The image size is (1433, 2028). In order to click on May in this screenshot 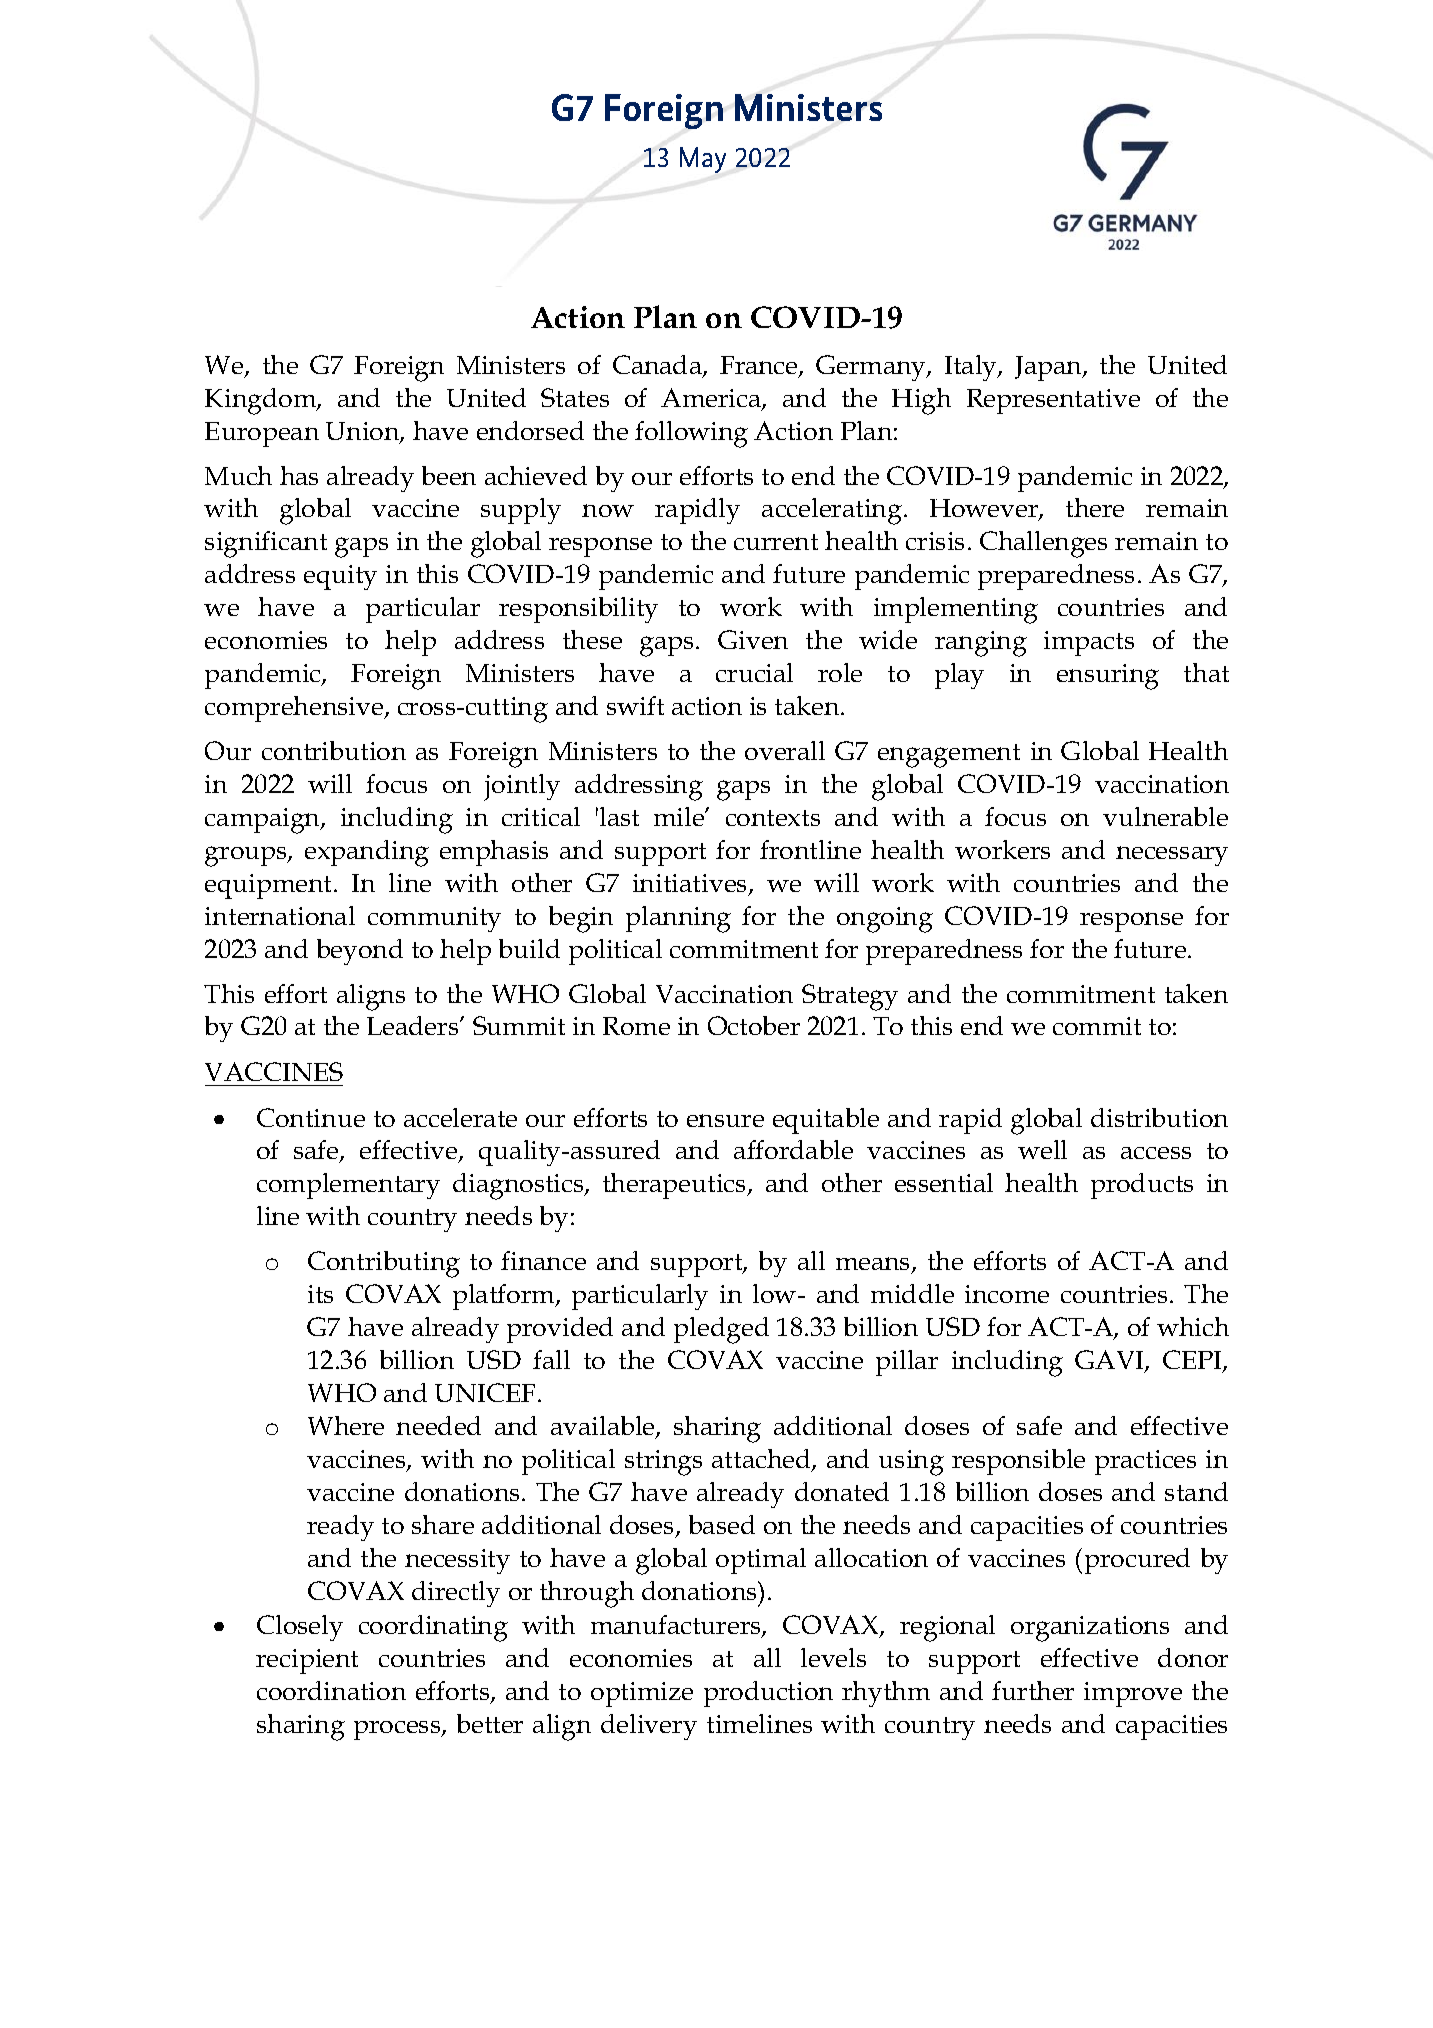, I will do `click(703, 160)`.
